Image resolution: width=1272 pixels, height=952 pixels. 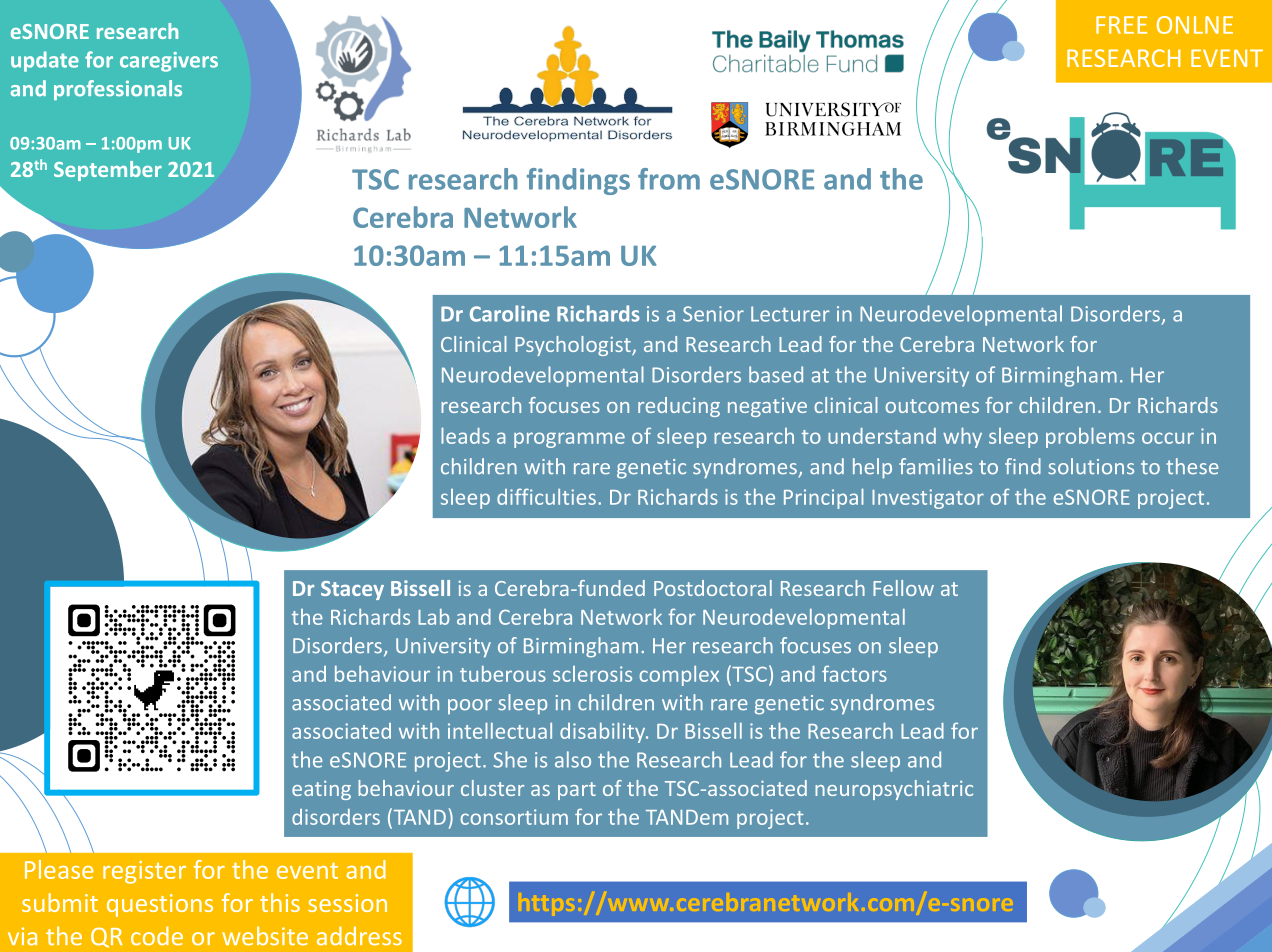 I want to click on from, so click(x=669, y=179).
